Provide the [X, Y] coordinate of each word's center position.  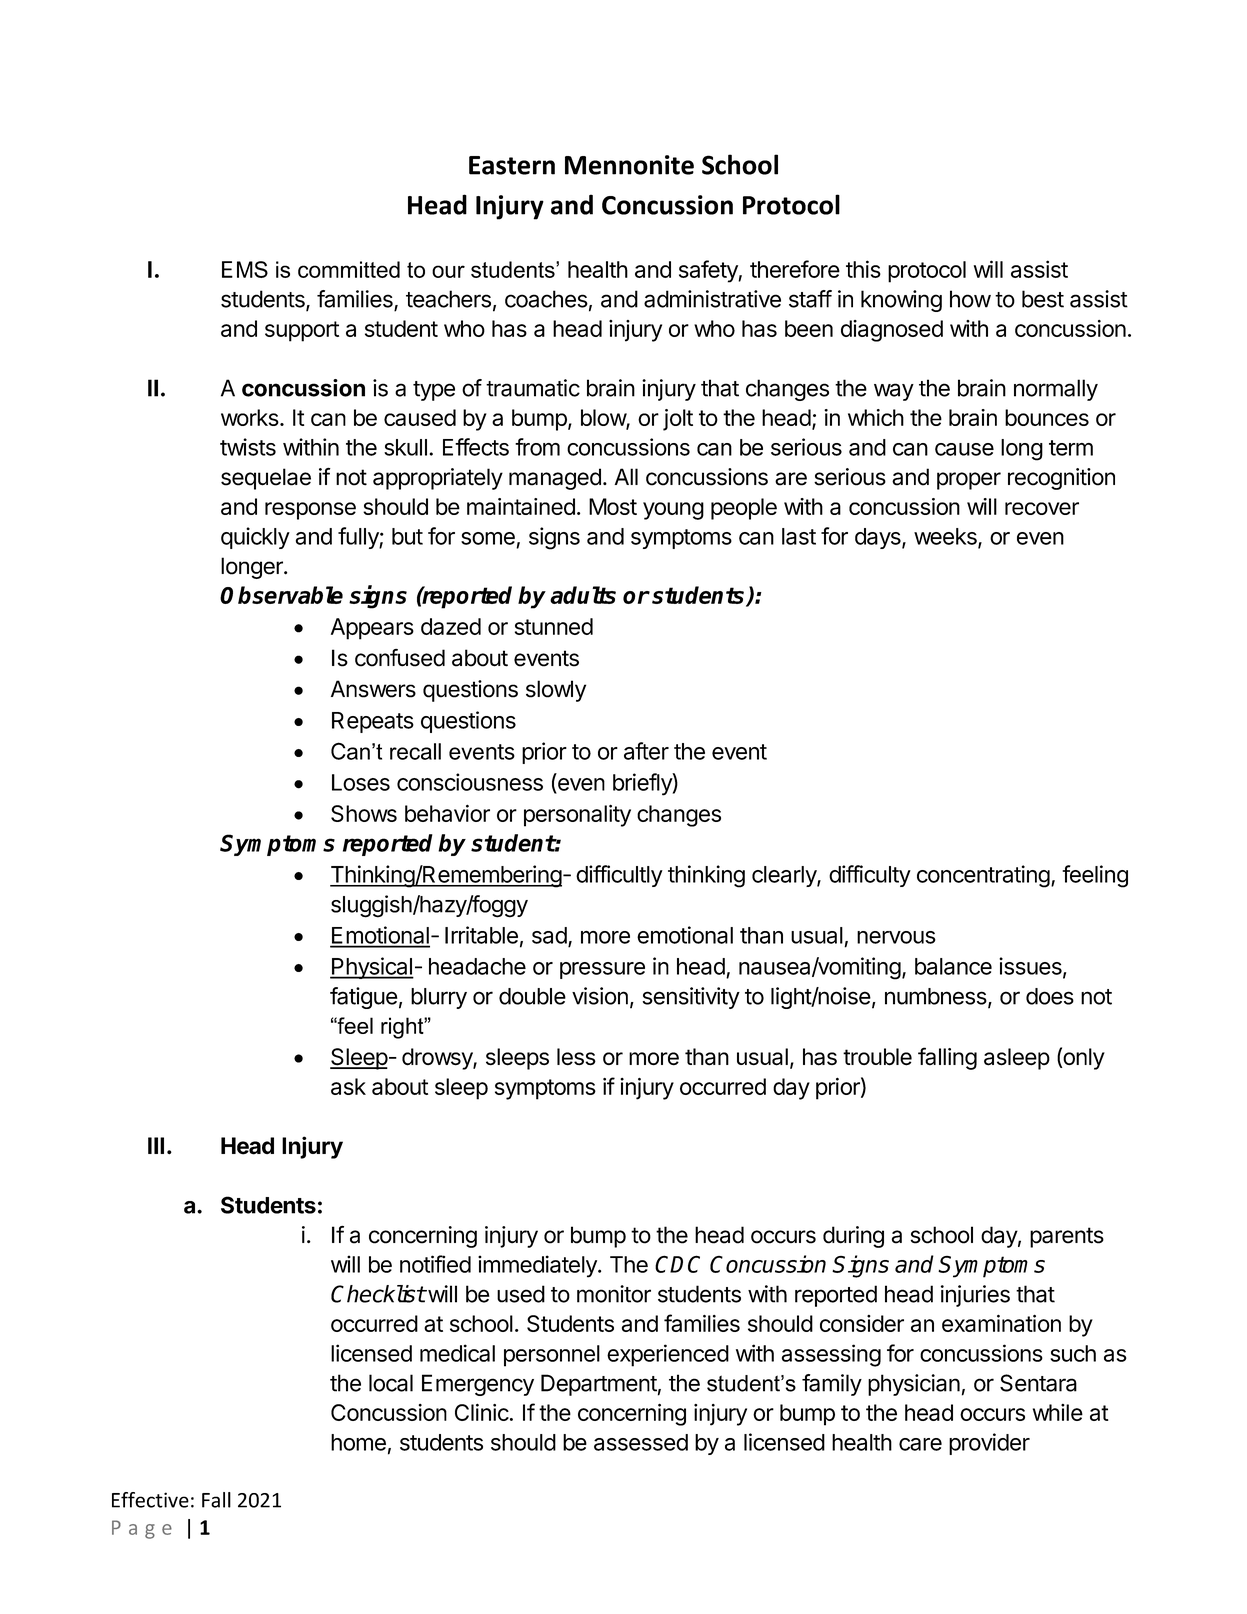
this [863, 269]
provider [989, 1444]
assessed [641, 1442]
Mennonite [629, 165]
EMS [245, 269]
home [358, 1442]
